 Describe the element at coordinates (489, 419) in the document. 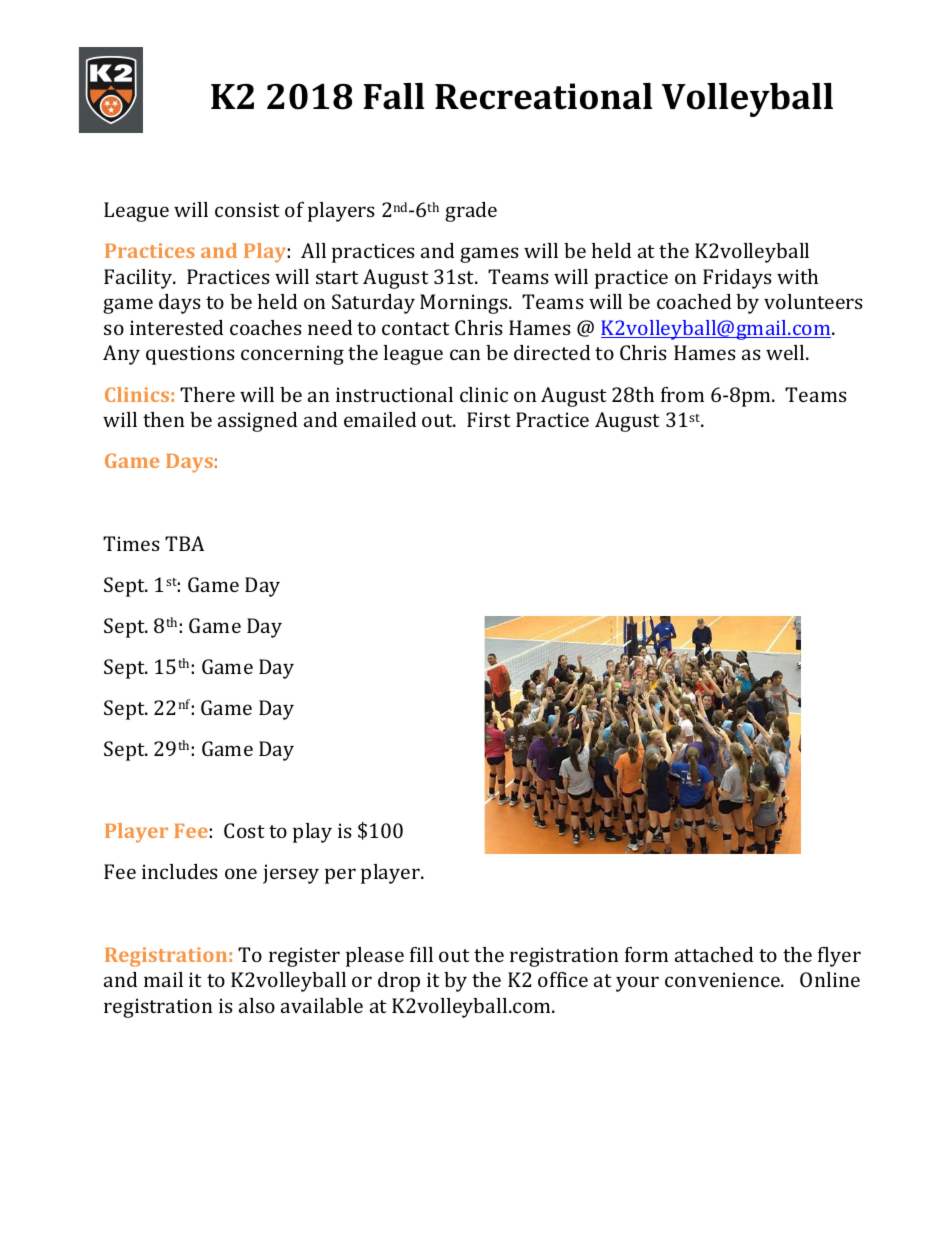

I see `First` at that location.
